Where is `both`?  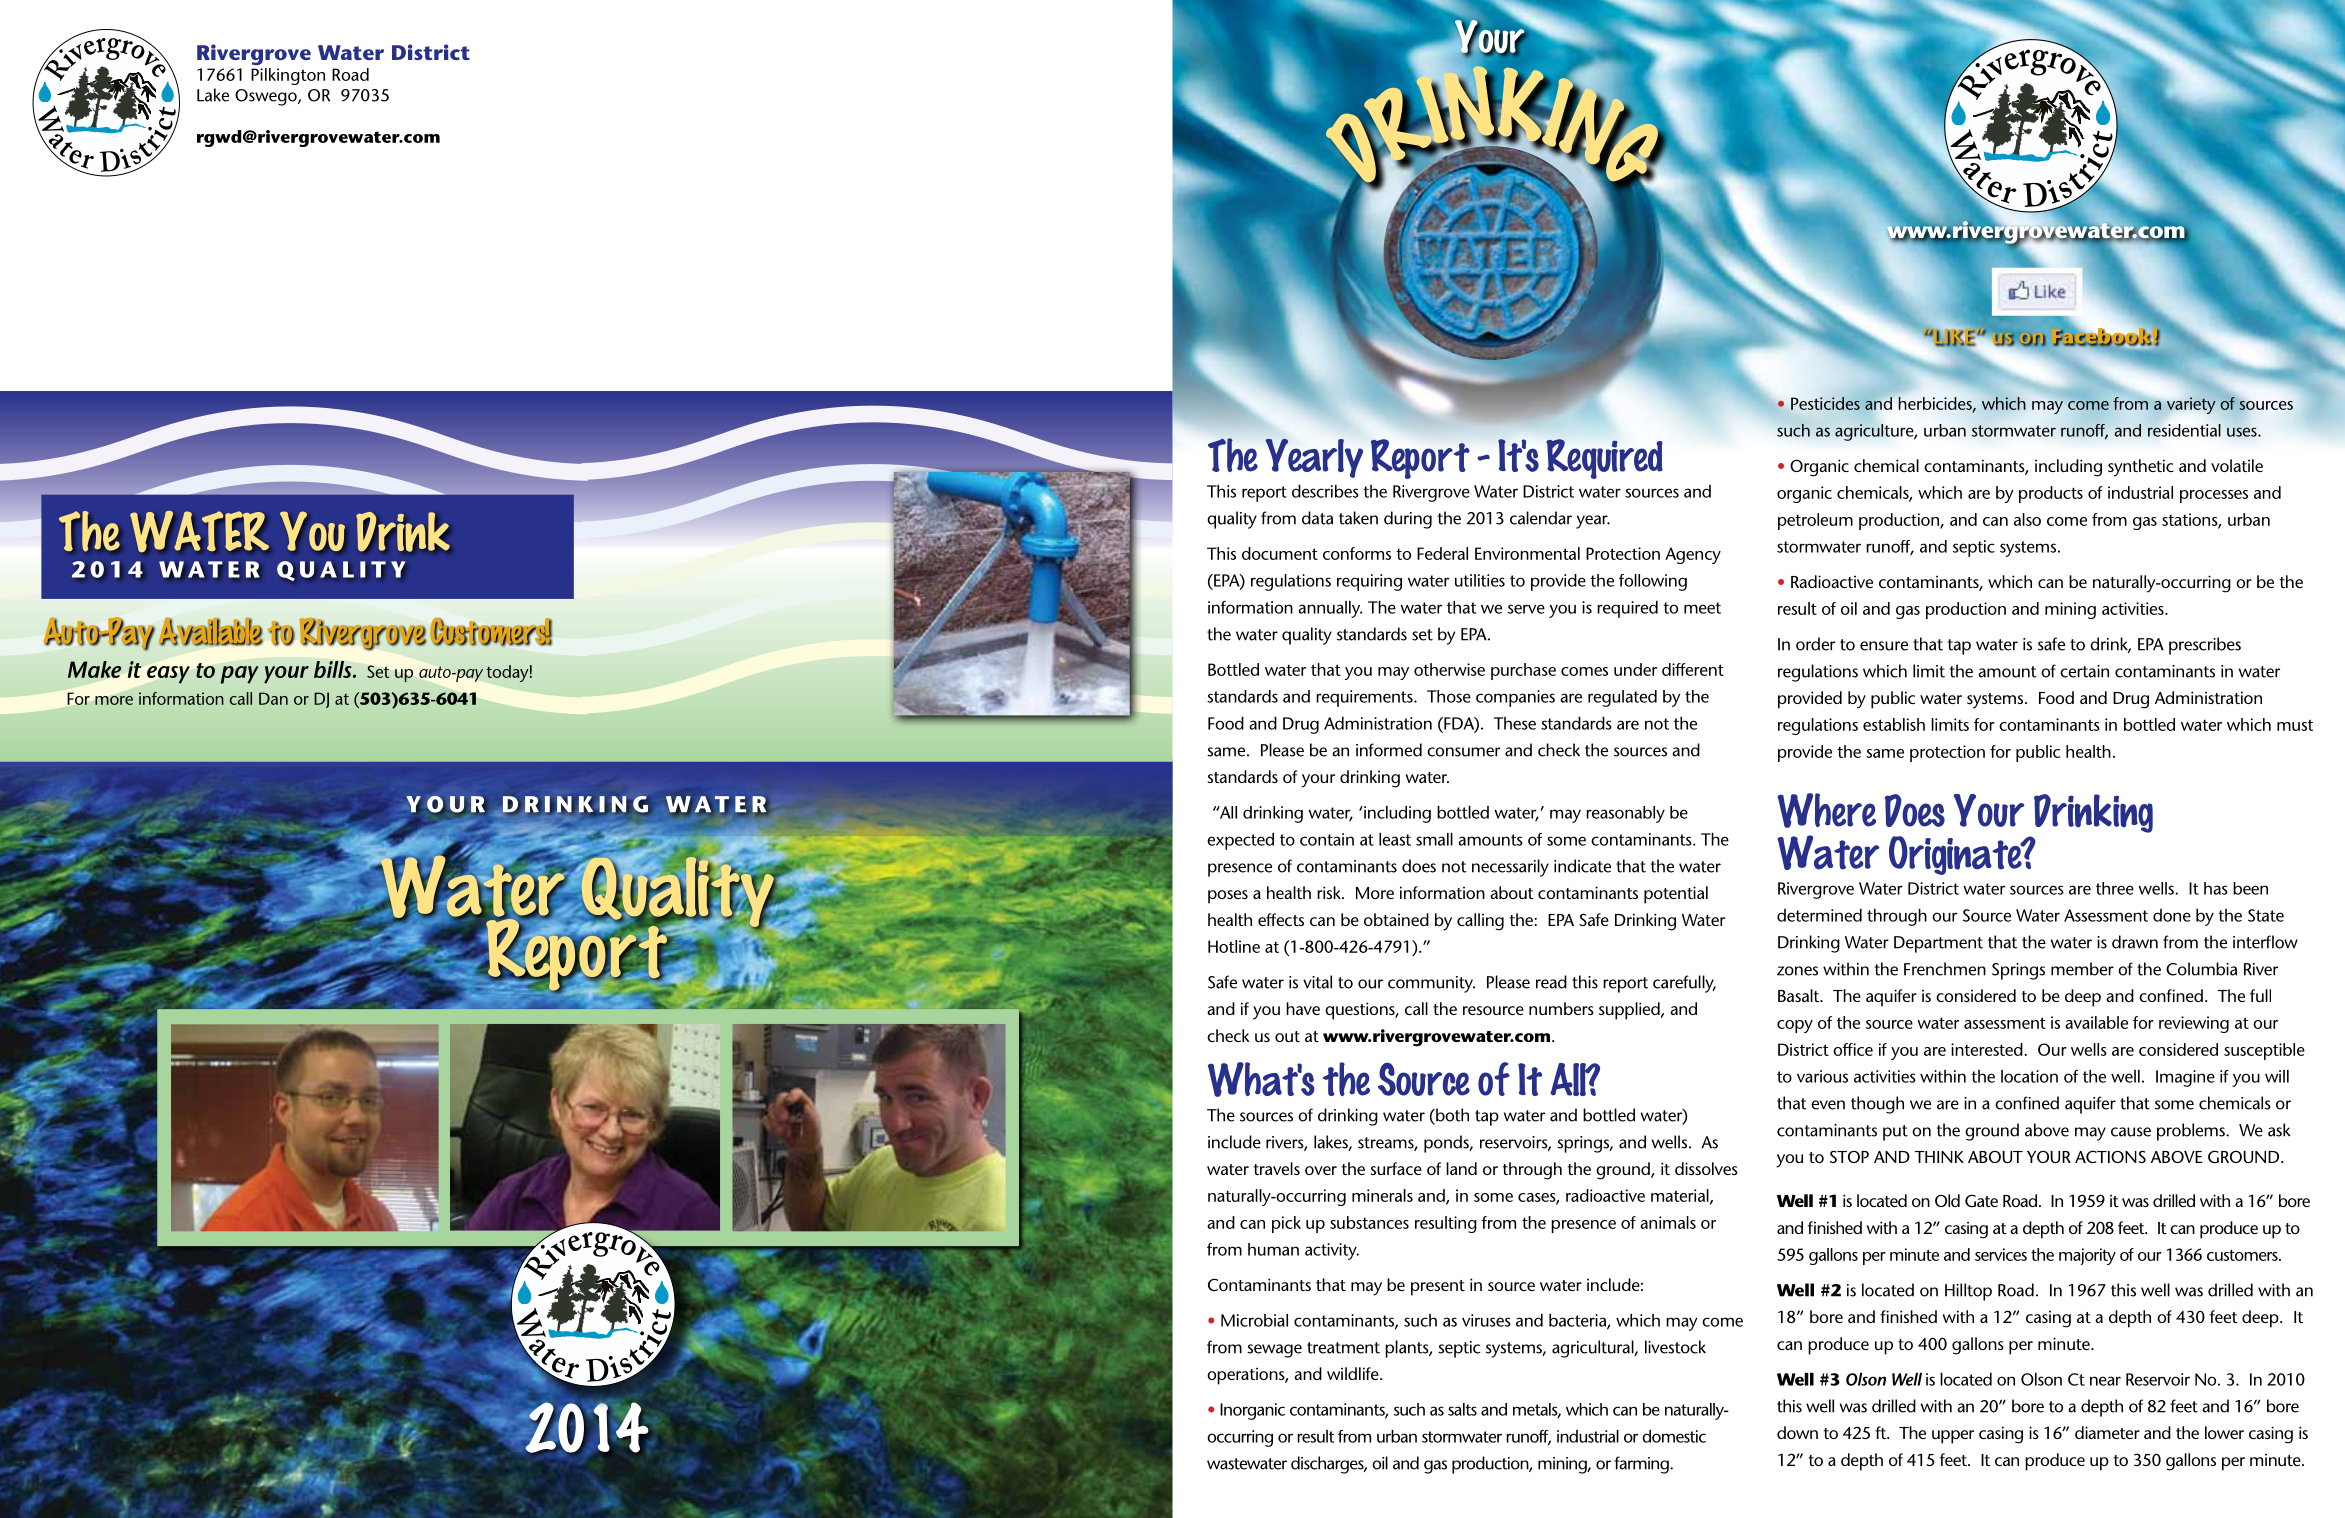
both is located at coordinates (1451, 1116).
